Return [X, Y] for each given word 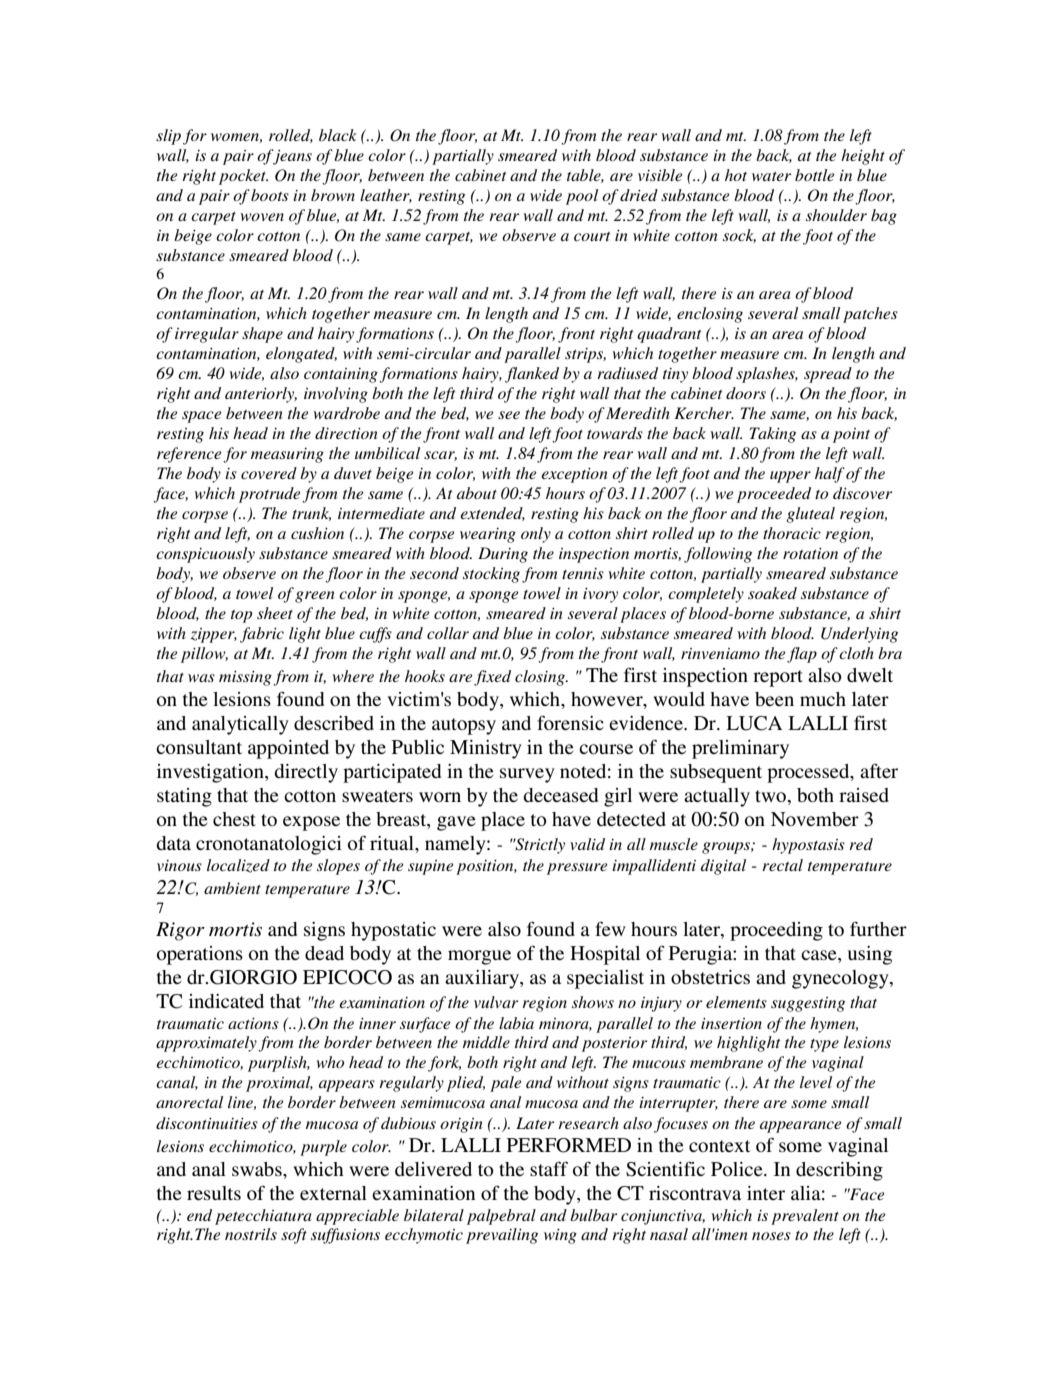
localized [238, 866]
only [536, 535]
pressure [577, 869]
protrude [270, 495]
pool [582, 197]
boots [270, 195]
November [815, 819]
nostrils [251, 1234]
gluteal [810, 515]
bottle [815, 175]
